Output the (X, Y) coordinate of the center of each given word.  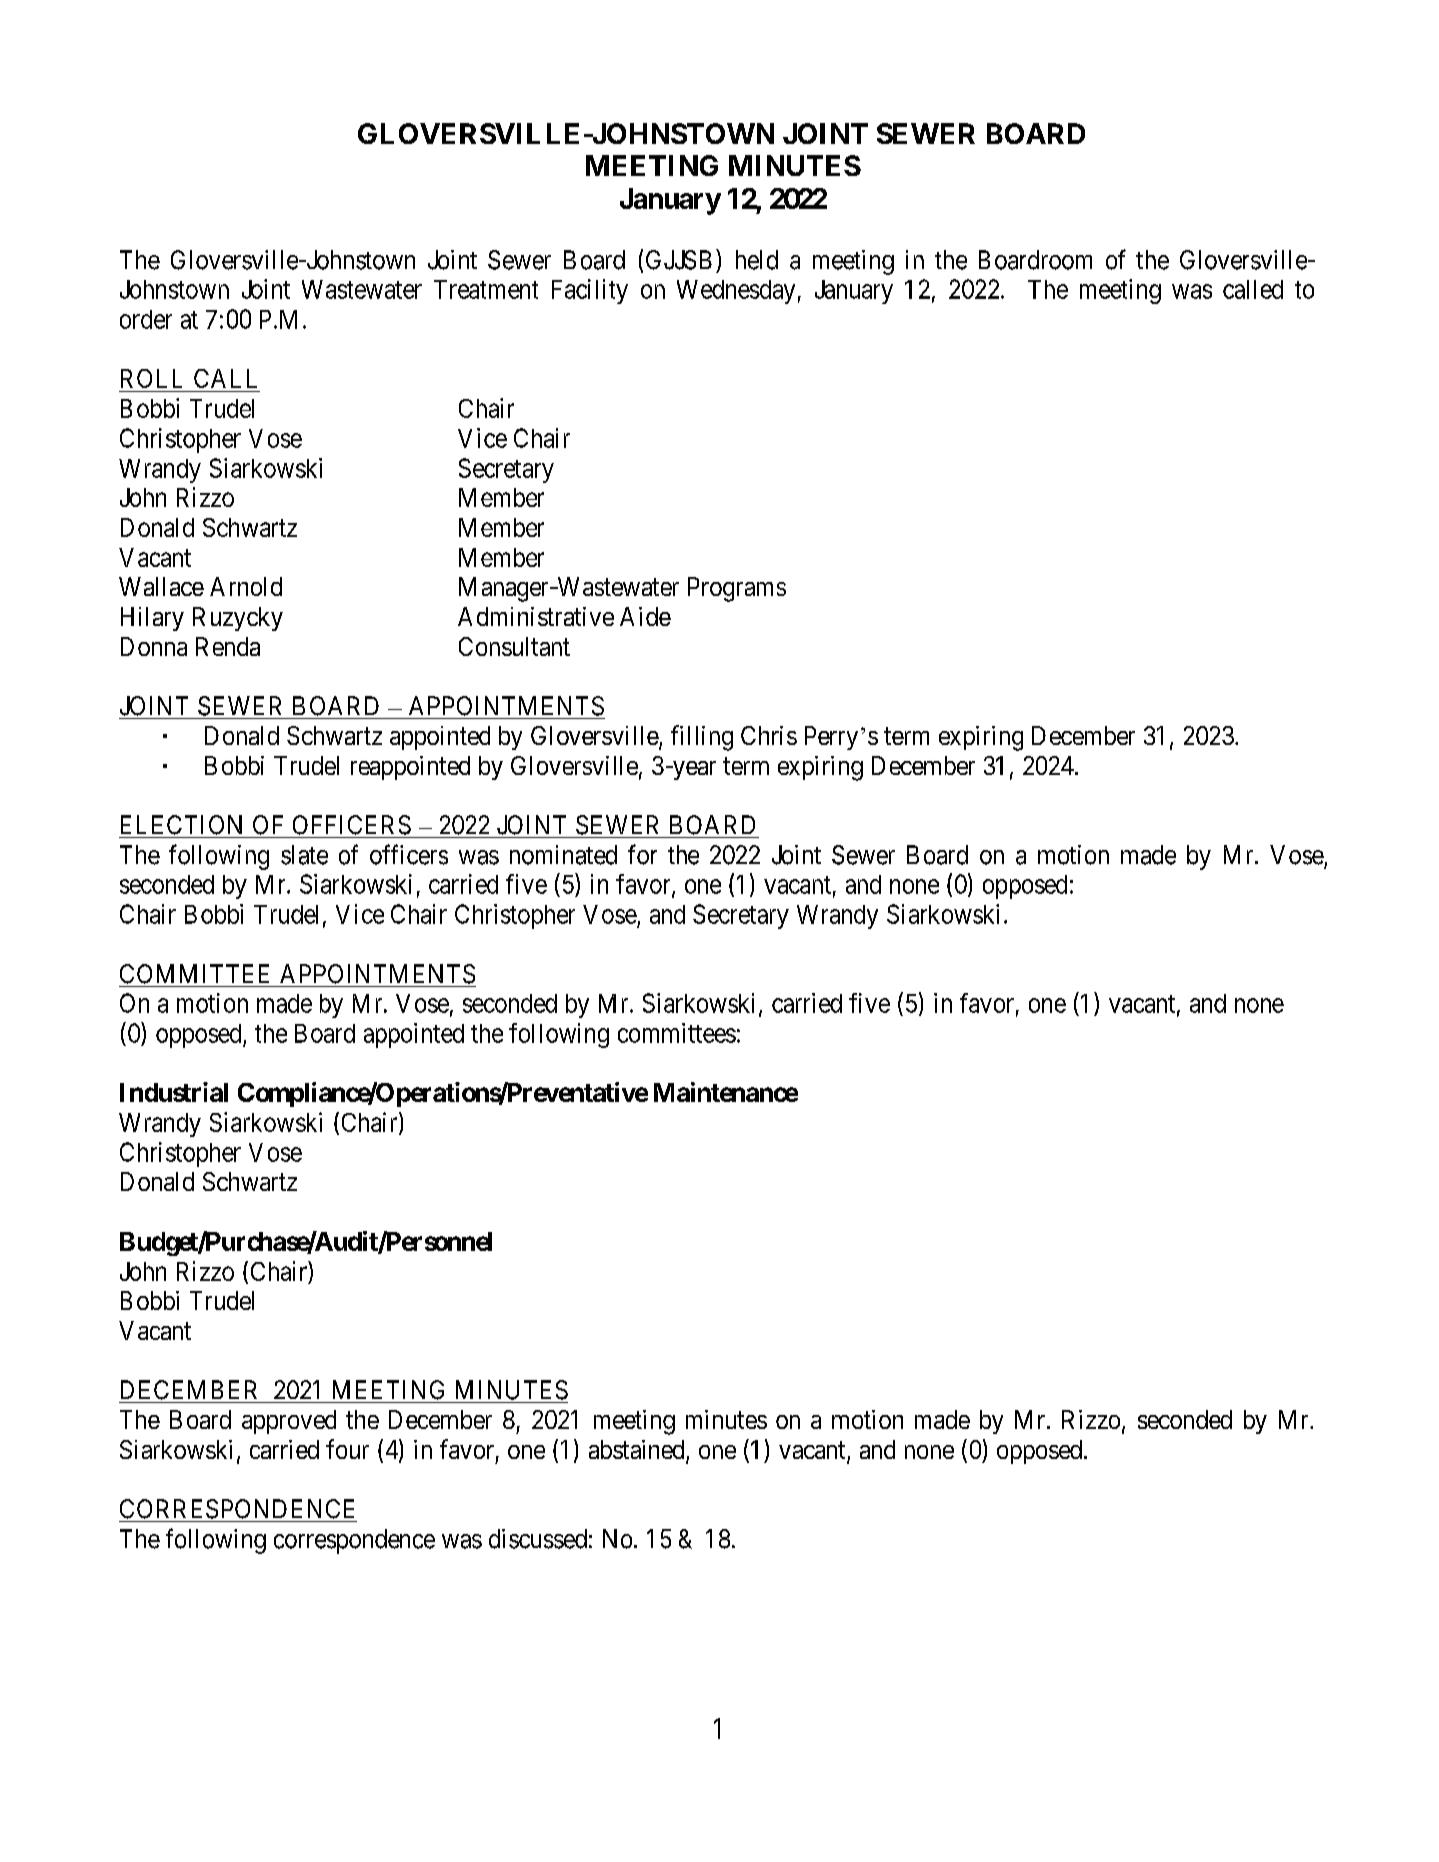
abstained (638, 1451)
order (146, 319)
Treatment (486, 289)
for (642, 854)
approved (289, 1422)
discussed (538, 1539)
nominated (563, 855)
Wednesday (736, 292)
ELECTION (181, 825)
